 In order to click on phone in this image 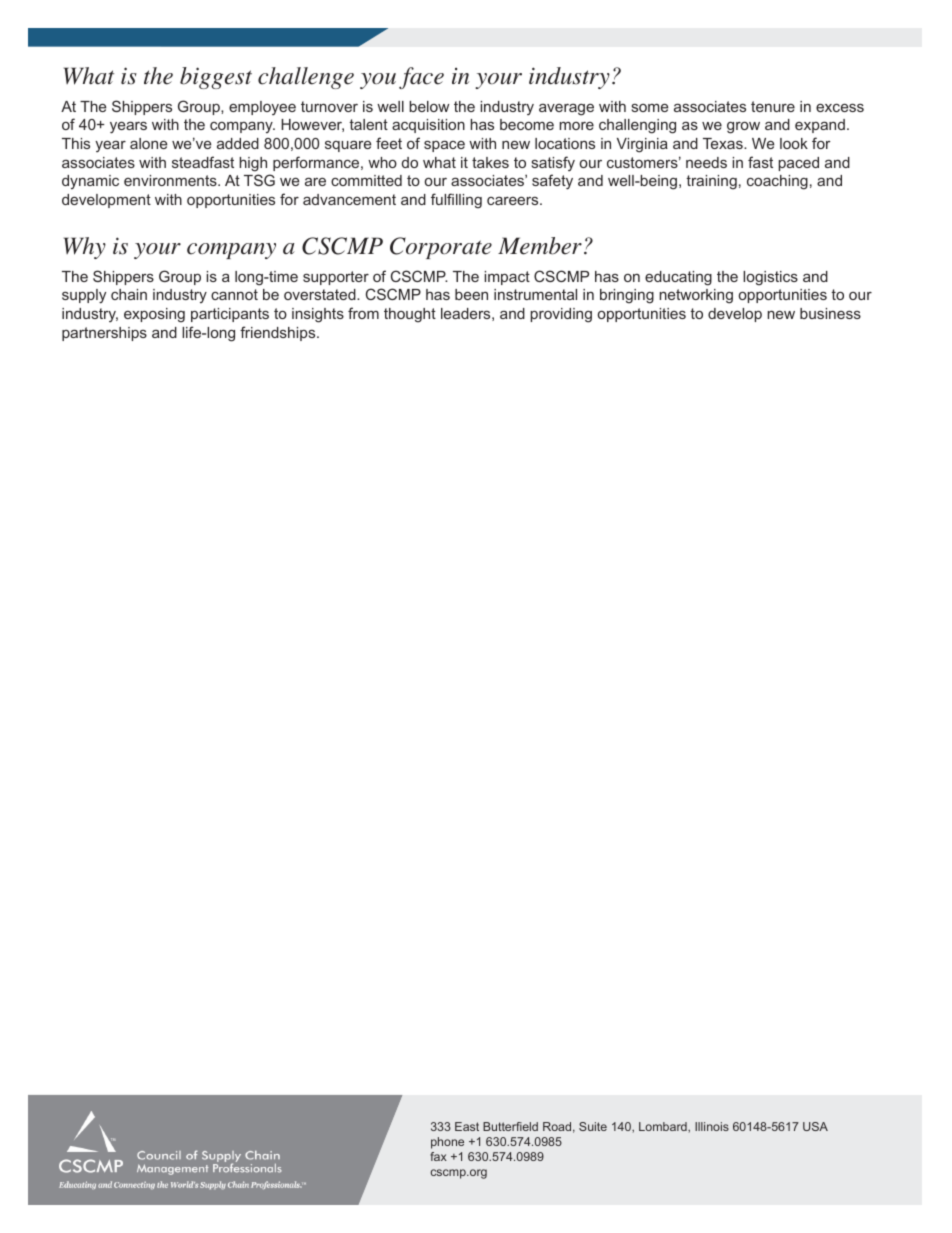, I will do `click(447, 1143)`.
